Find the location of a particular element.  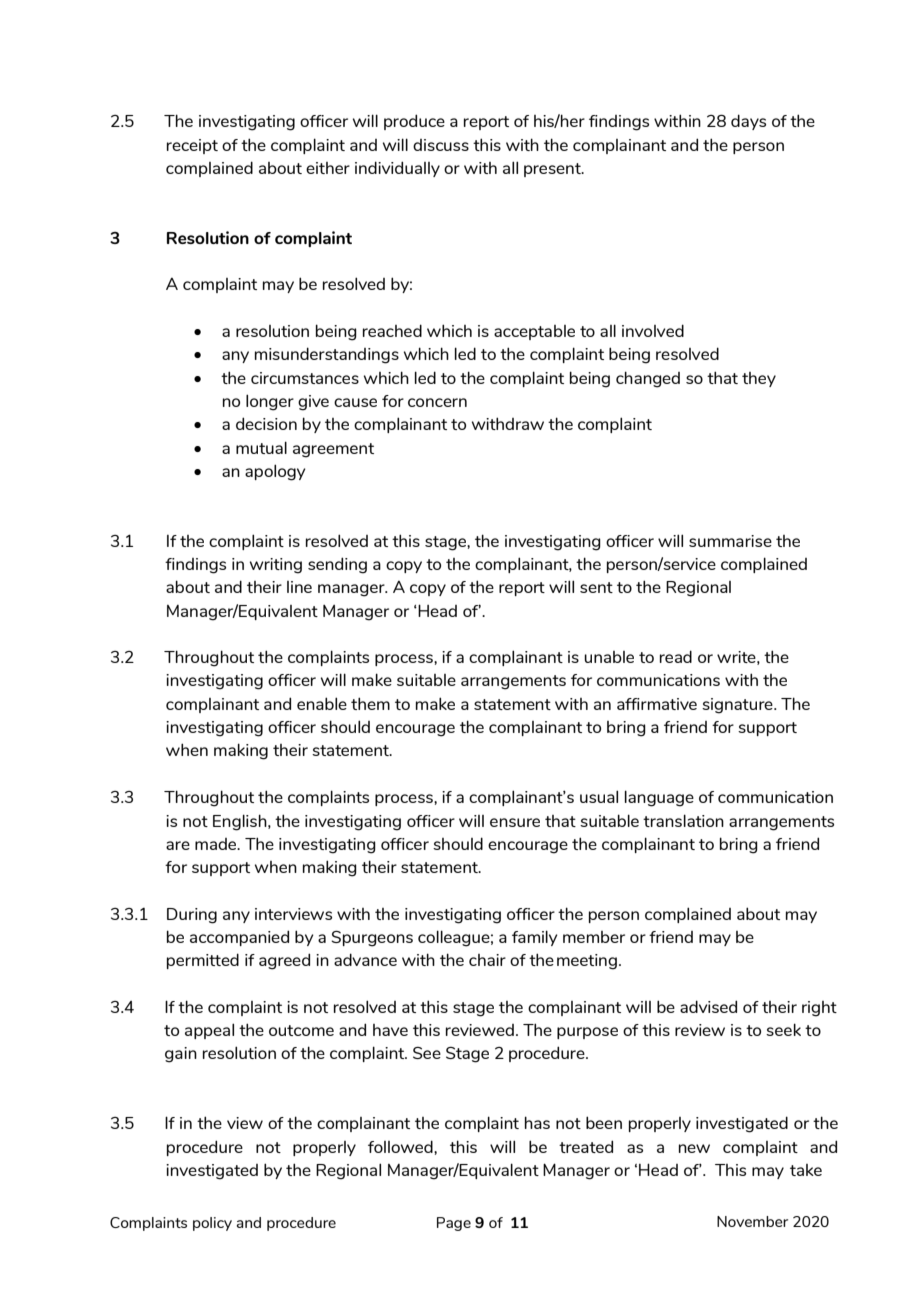

Page is located at coordinates (454, 1224).
